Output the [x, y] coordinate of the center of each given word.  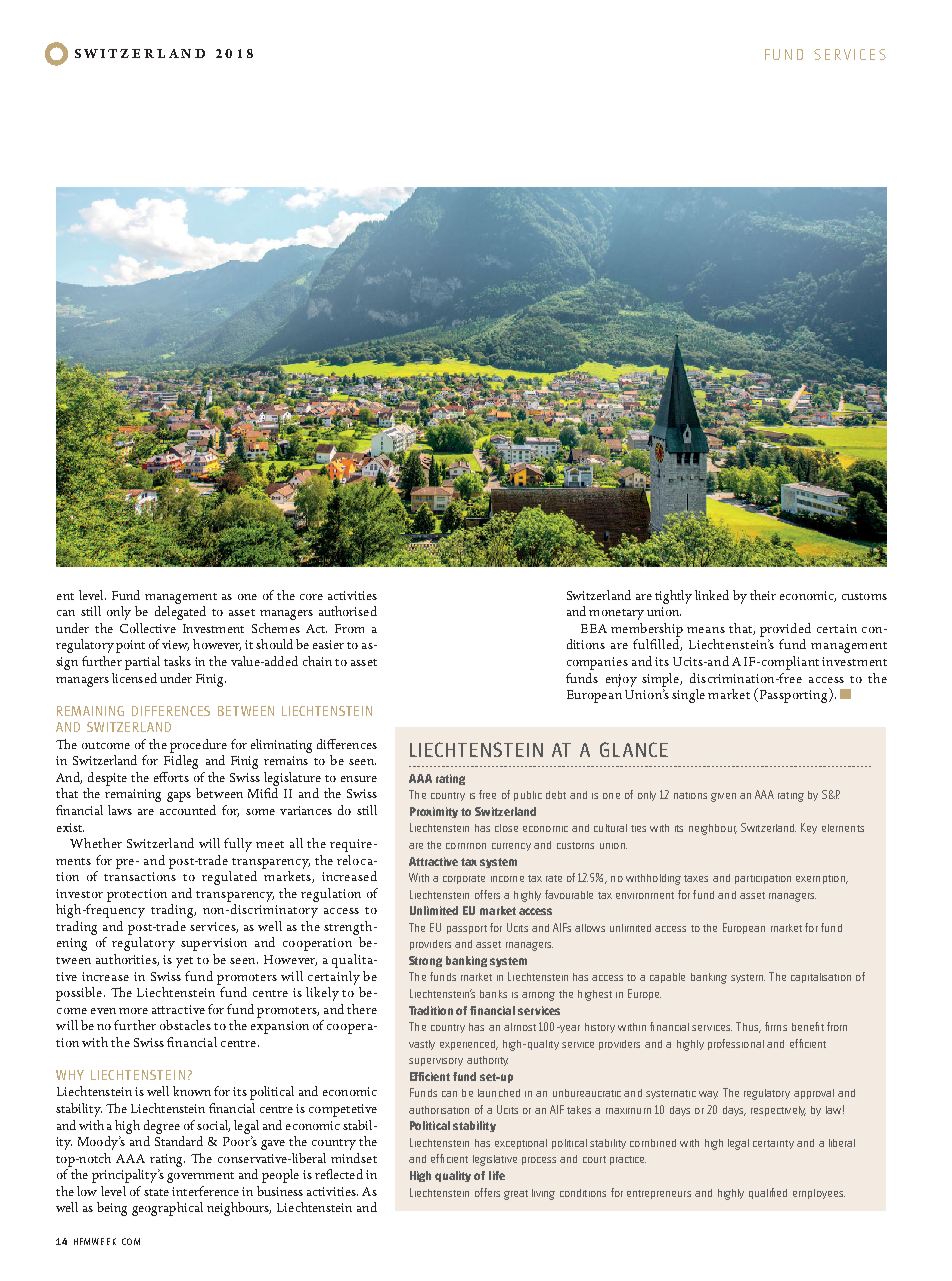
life [497, 1175]
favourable [569, 894]
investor [79, 893]
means [706, 630]
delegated [180, 613]
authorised [348, 611]
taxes [696, 878]
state [156, 1192]
